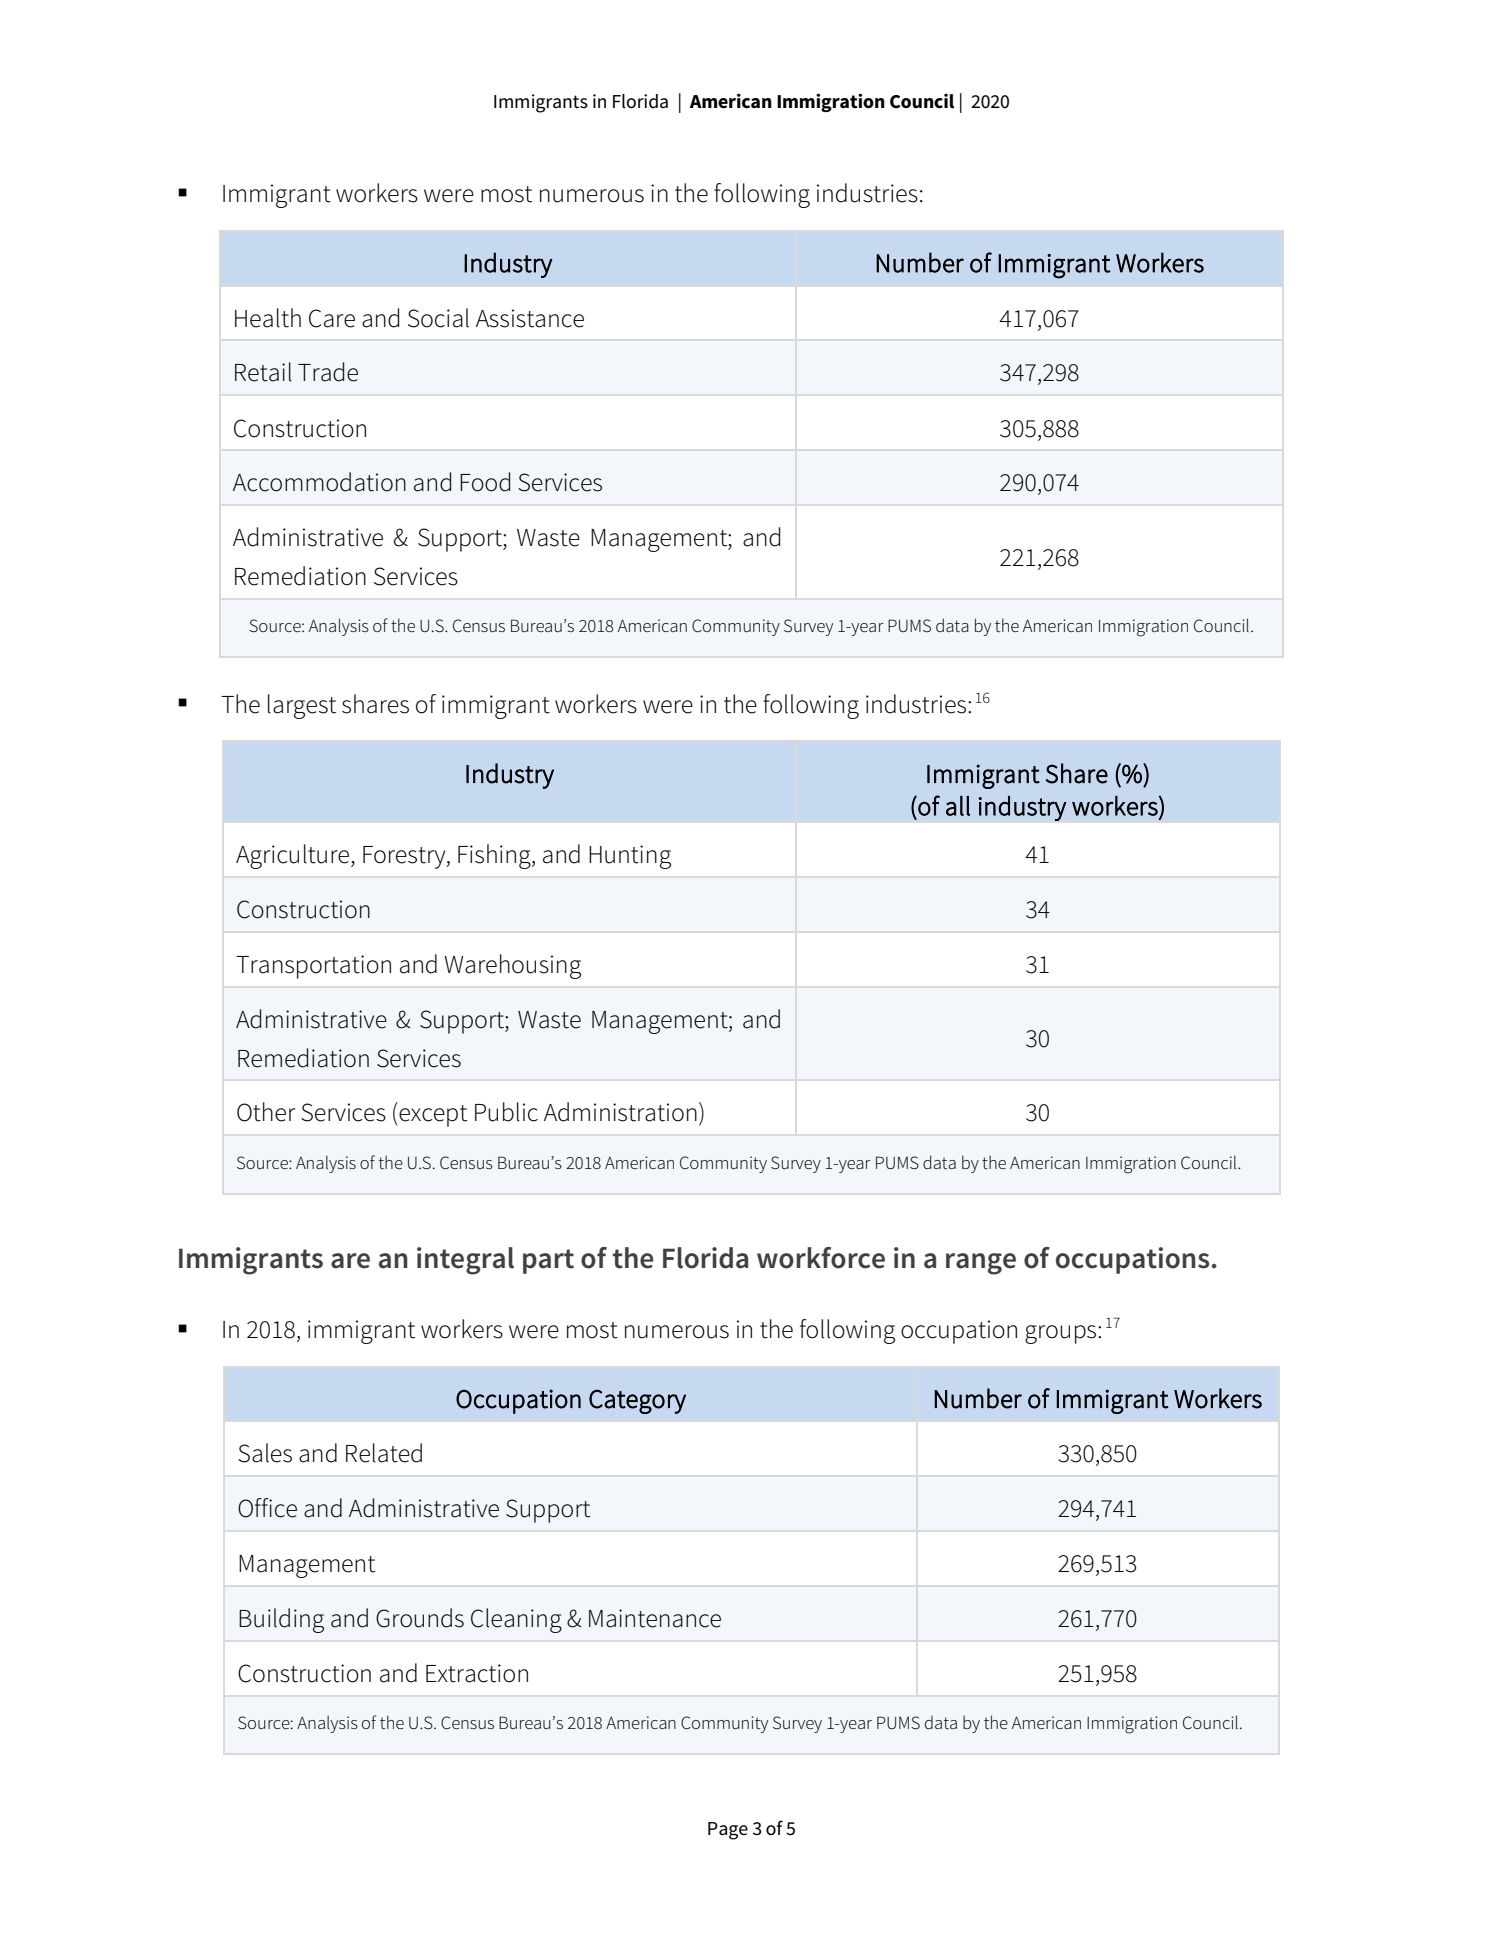 Image resolution: width=1503 pixels, height=1944 pixels. What do you see at coordinates (485, 482) in the page?
I see `Food` at bounding box center [485, 482].
